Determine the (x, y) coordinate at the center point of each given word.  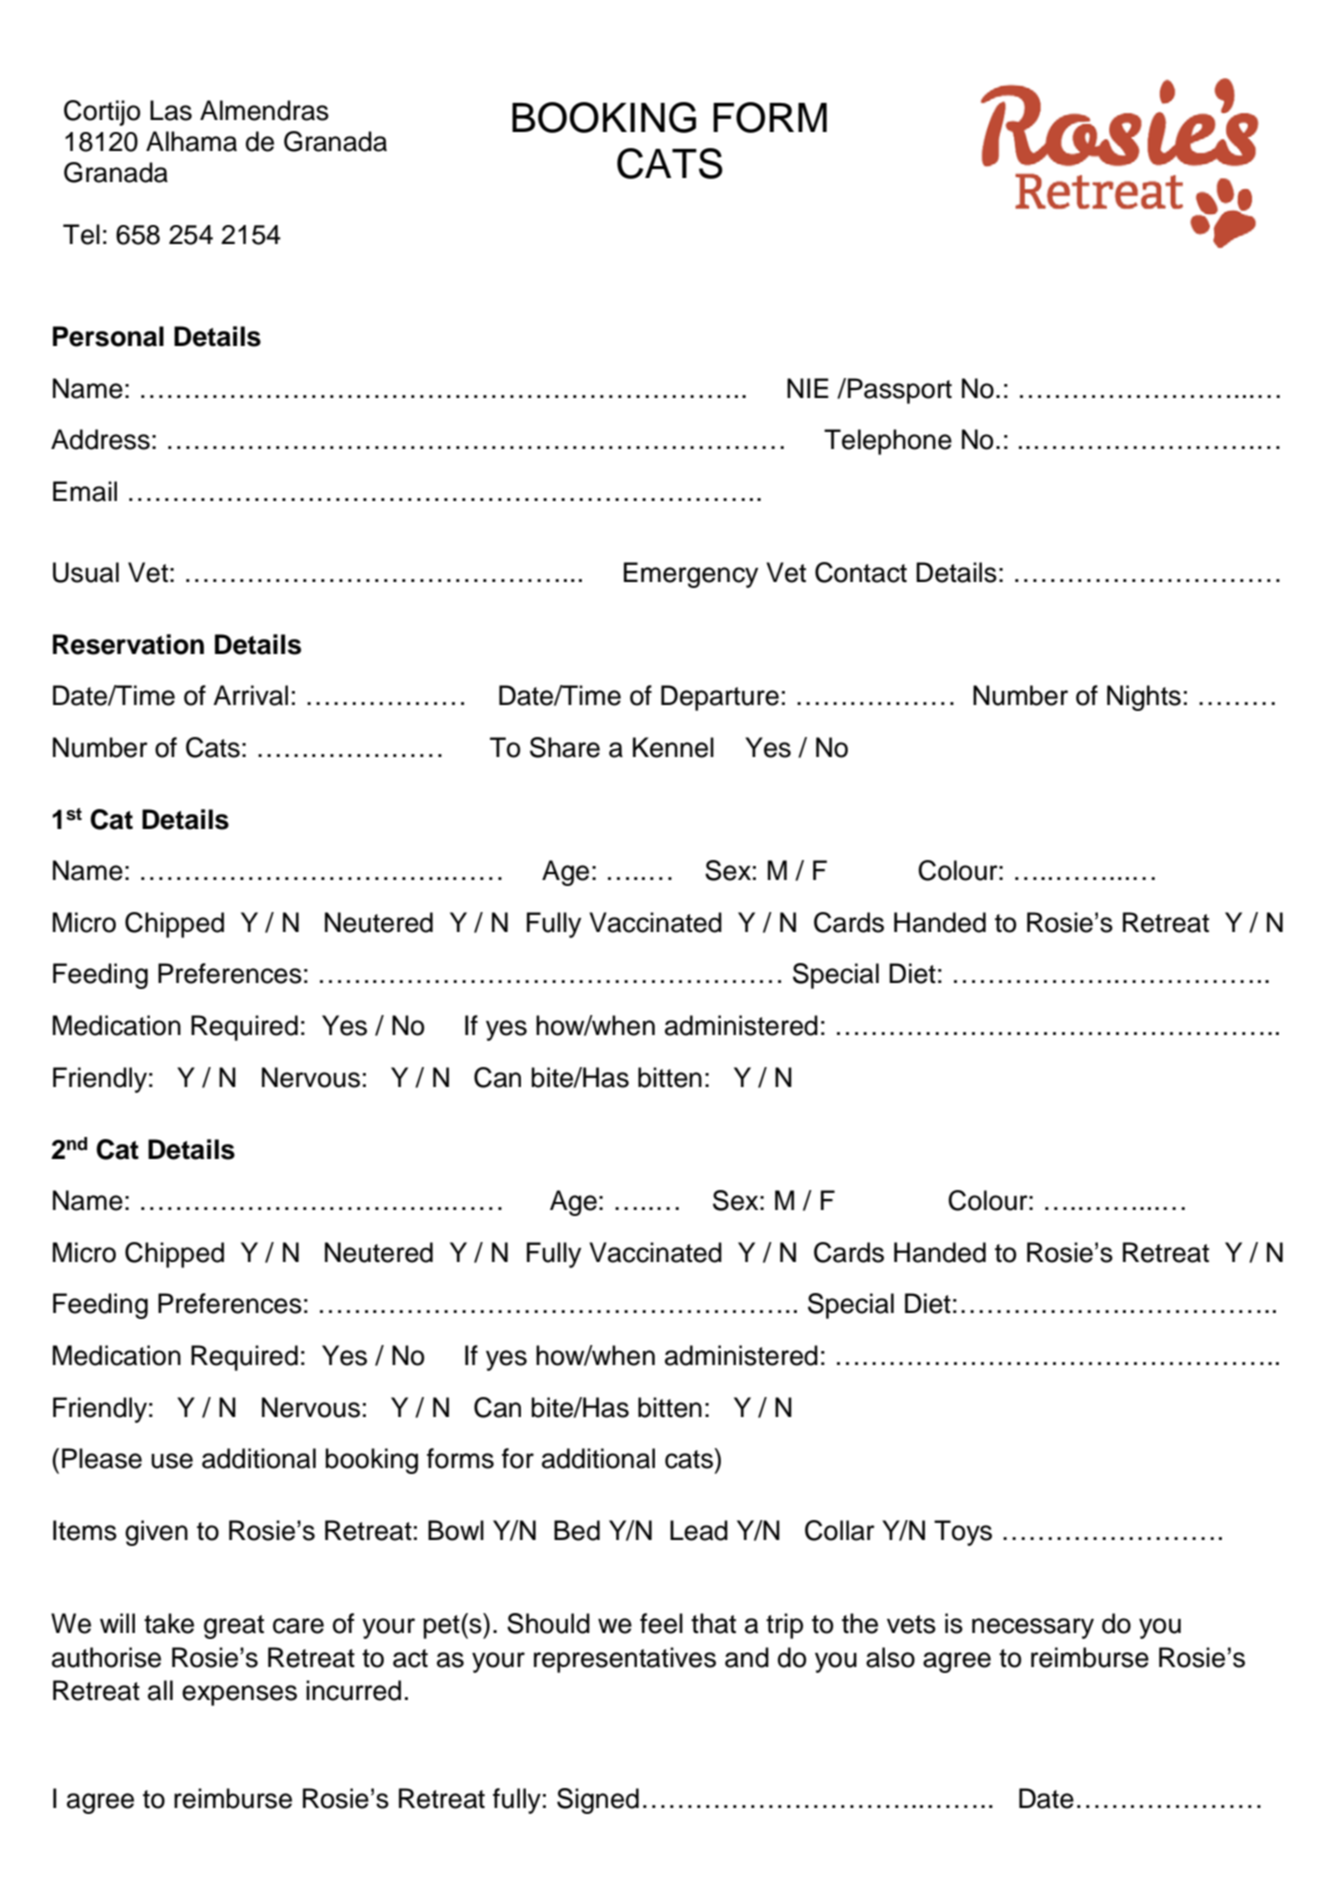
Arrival (250, 695)
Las (171, 110)
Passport (900, 391)
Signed (598, 1801)
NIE (808, 388)
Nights (1144, 698)
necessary (1033, 1628)
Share (565, 747)
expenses (239, 1695)
